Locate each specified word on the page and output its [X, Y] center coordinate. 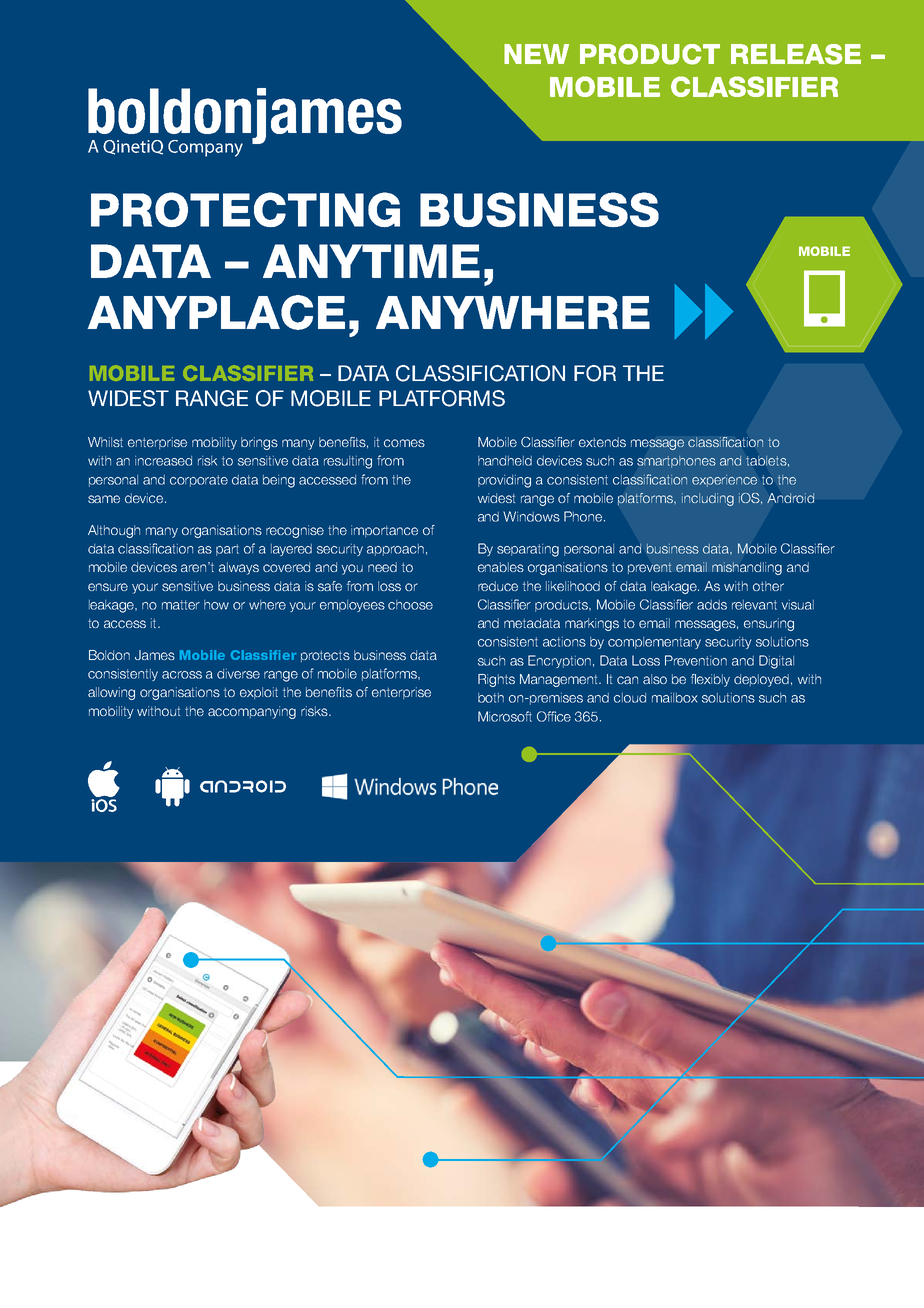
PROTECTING [245, 210]
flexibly [710, 680]
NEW [536, 54]
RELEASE [796, 54]
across [182, 675]
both [491, 698]
